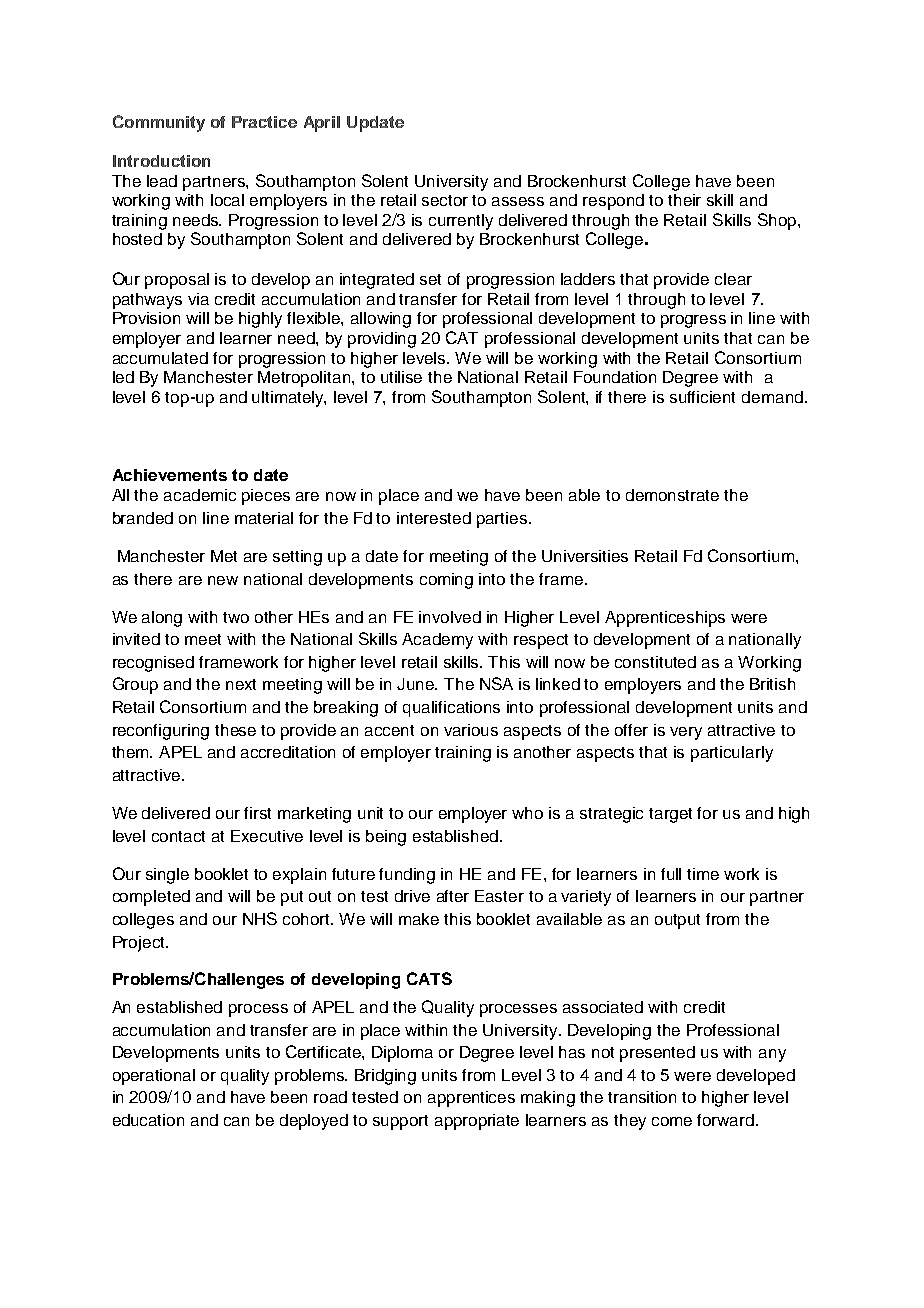 This screenshot has height=1308, width=924. I want to click on Introduction, so click(161, 161).
